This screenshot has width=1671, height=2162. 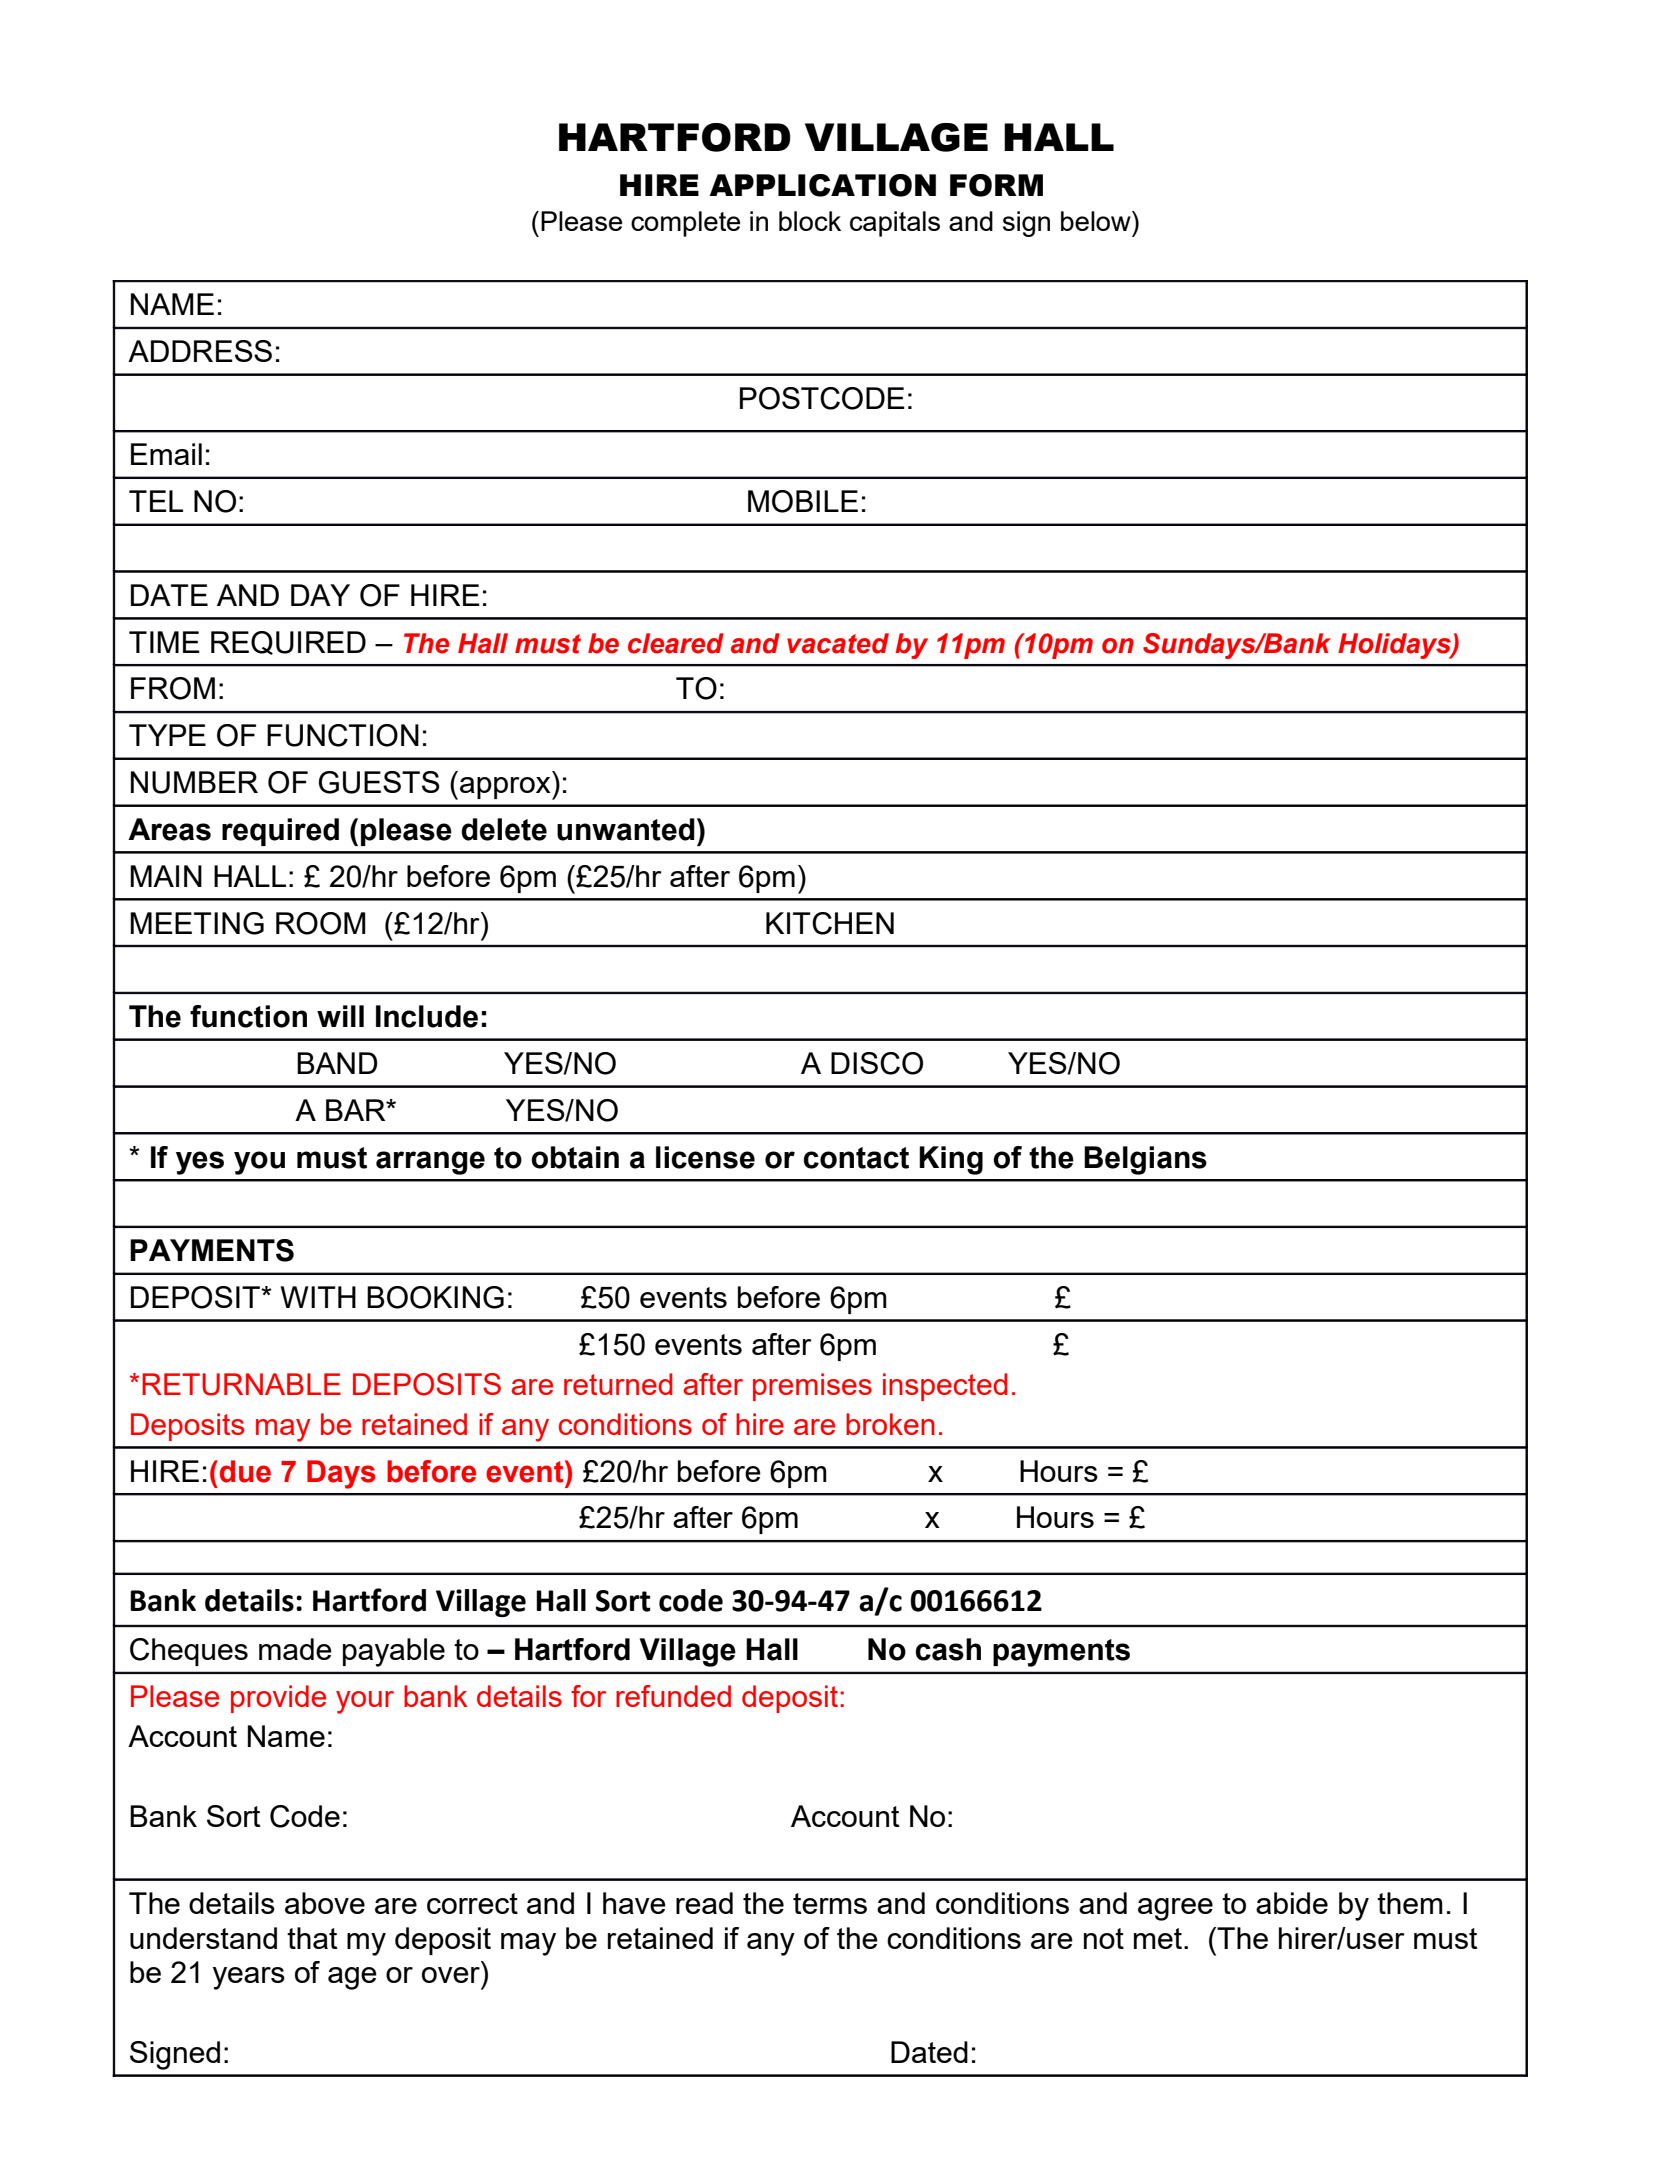 What do you see at coordinates (312, 1938) in the screenshot?
I see `that` at bounding box center [312, 1938].
